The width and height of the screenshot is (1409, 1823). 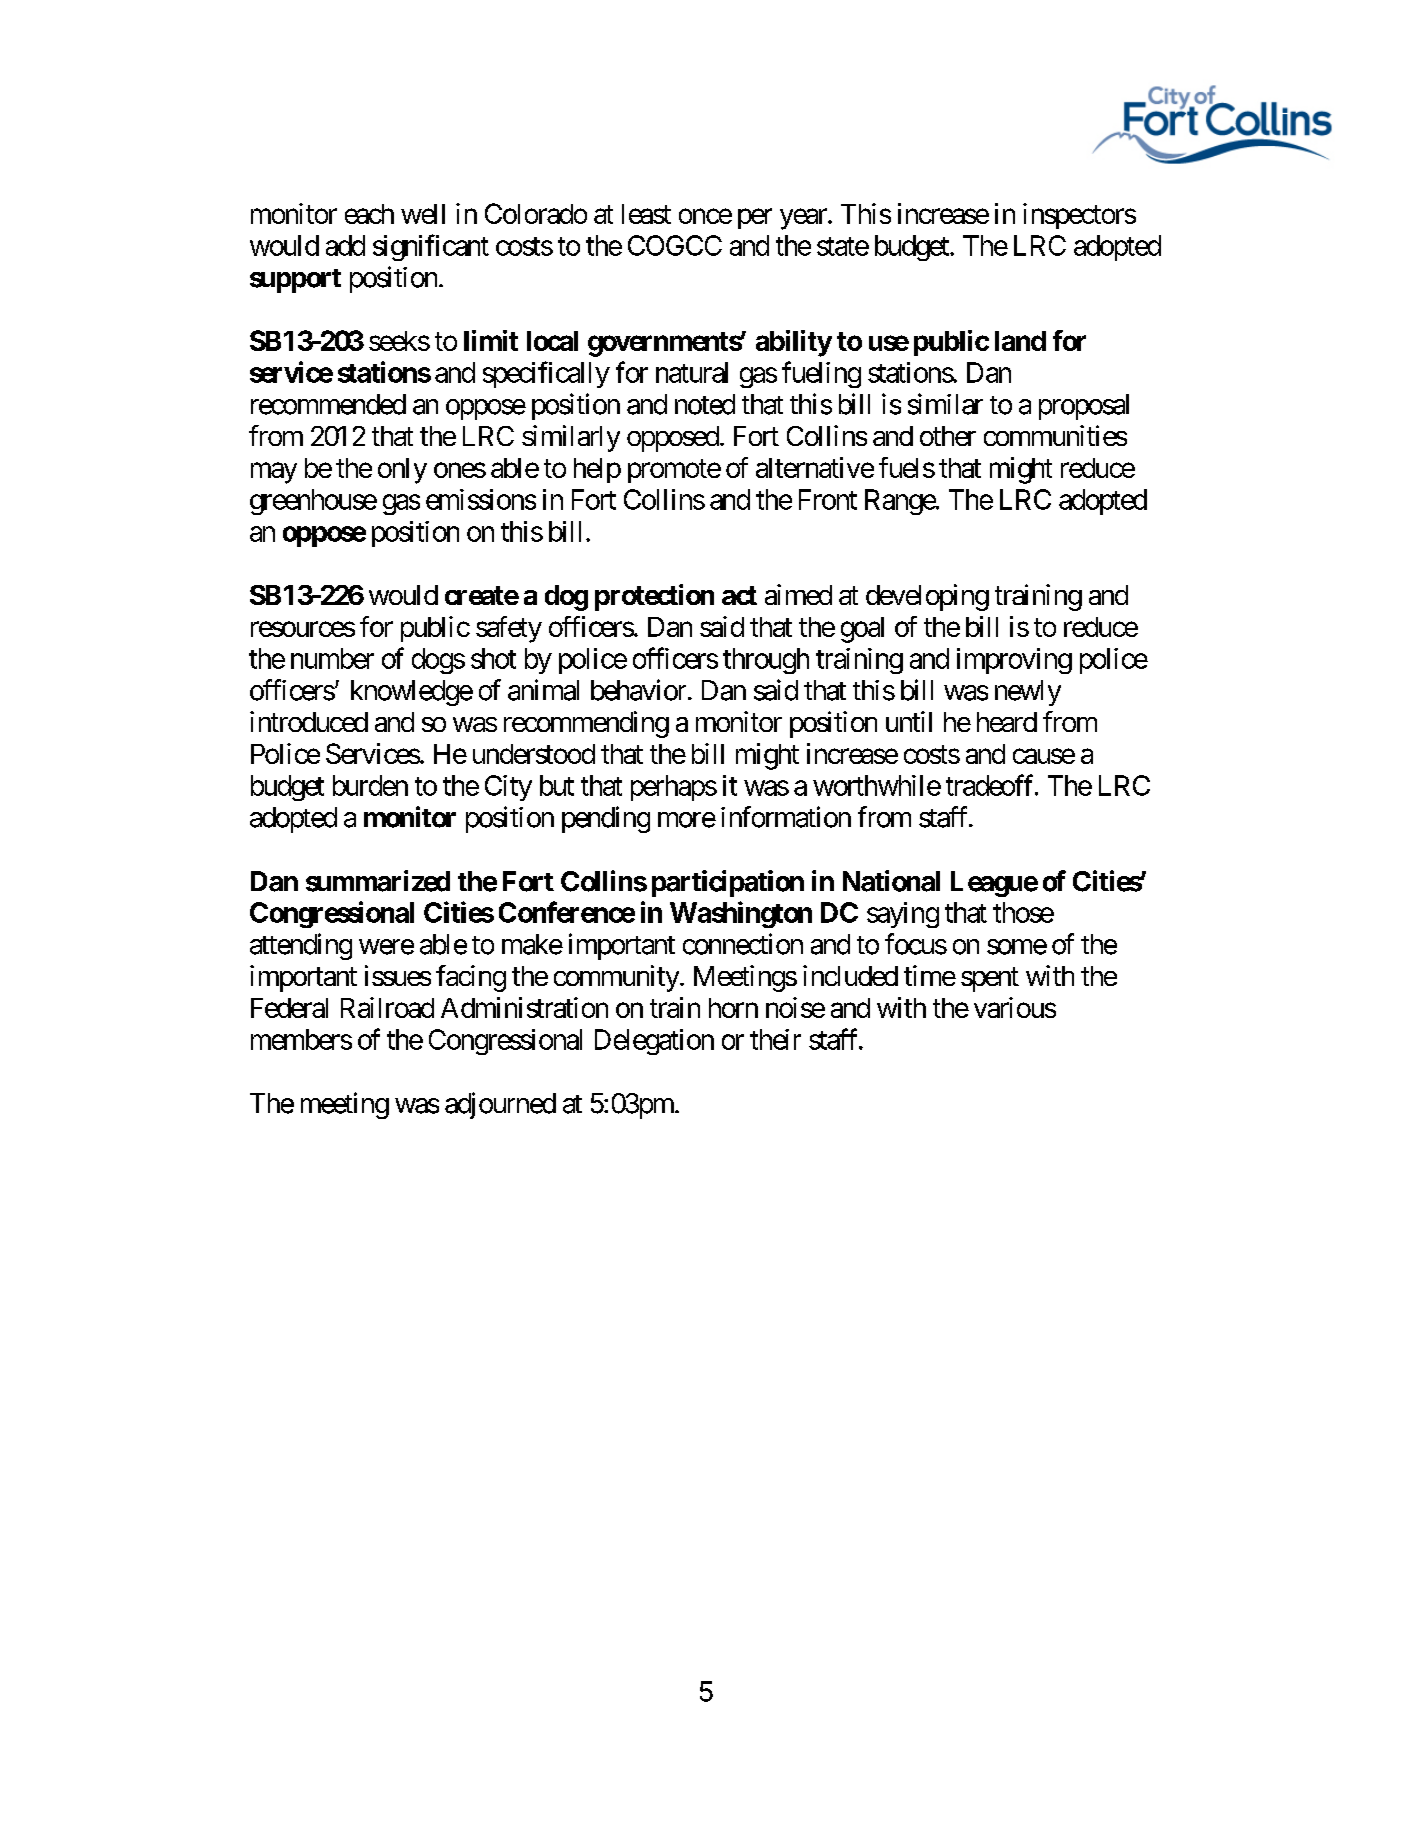 I want to click on tradeoff, so click(x=991, y=785).
